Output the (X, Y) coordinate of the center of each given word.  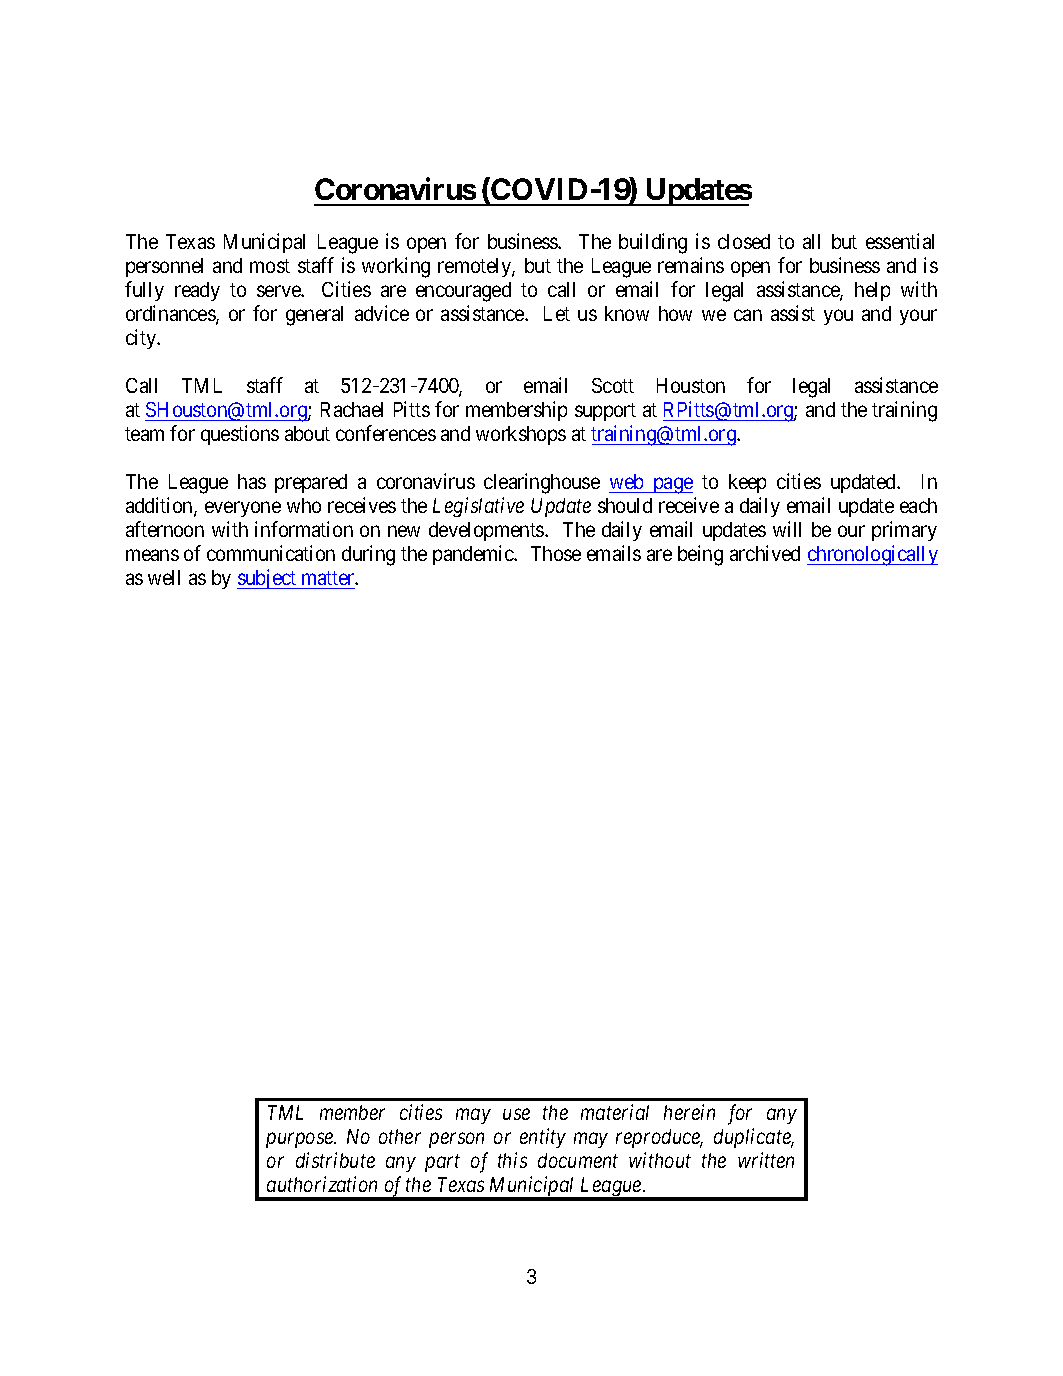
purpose (301, 1140)
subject (268, 579)
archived (765, 553)
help (872, 291)
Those (556, 553)
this (512, 1160)
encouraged (463, 292)
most (270, 266)
